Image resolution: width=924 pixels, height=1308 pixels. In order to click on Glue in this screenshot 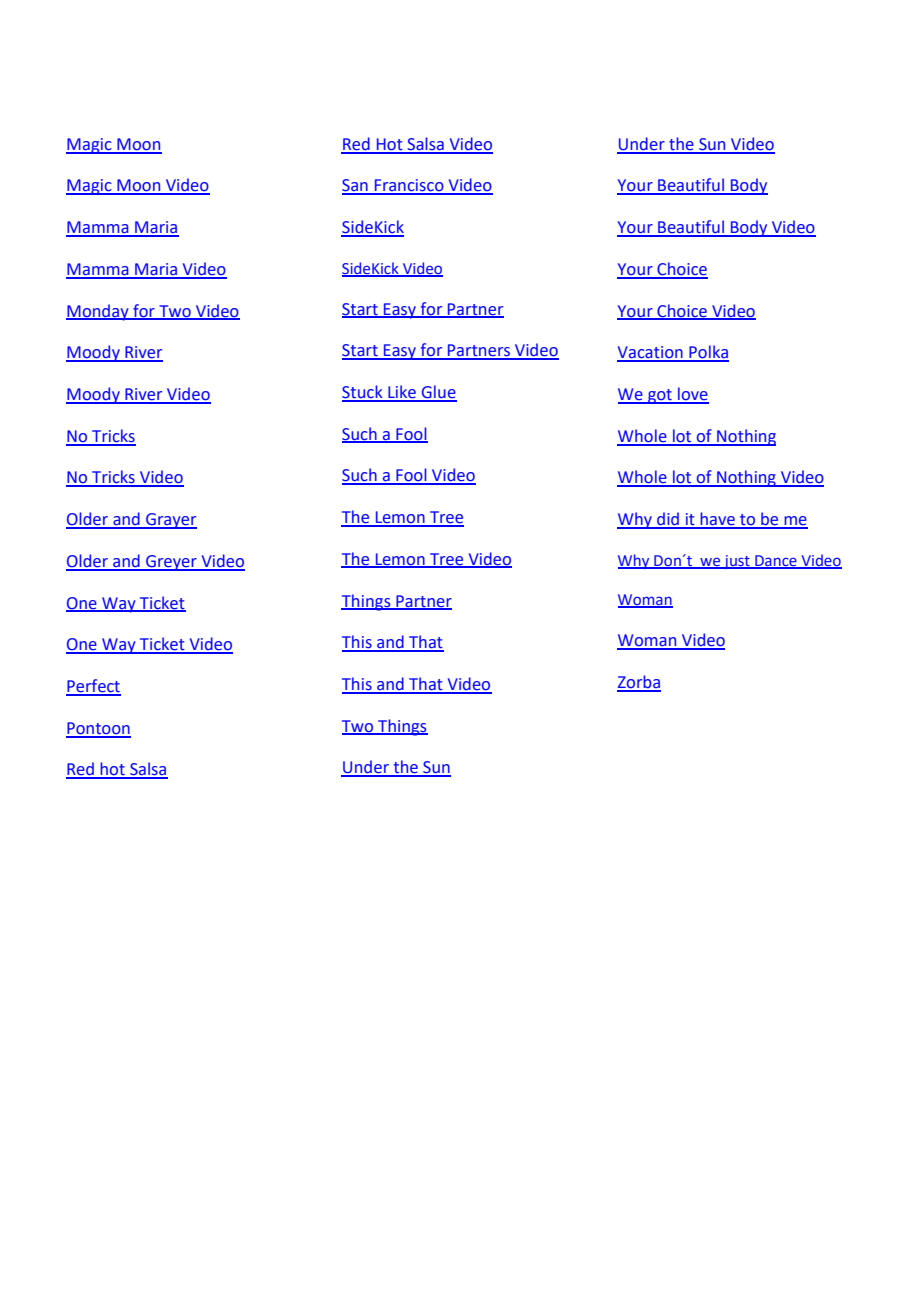, I will do `click(438, 393)`.
